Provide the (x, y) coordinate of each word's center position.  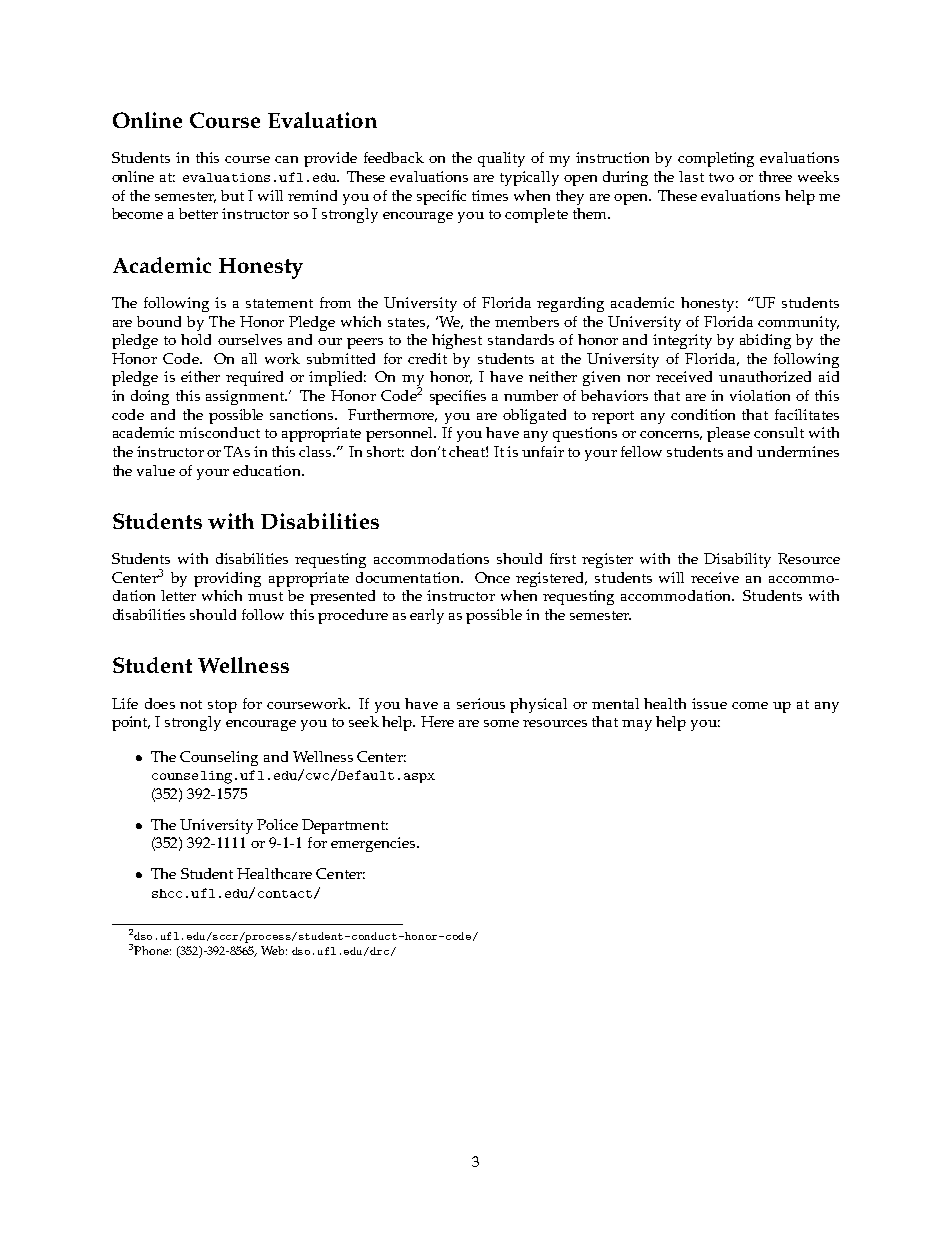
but (232, 195)
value (156, 470)
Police (277, 824)
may (637, 725)
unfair (543, 451)
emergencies (374, 844)
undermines (798, 451)
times (490, 195)
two (721, 177)
